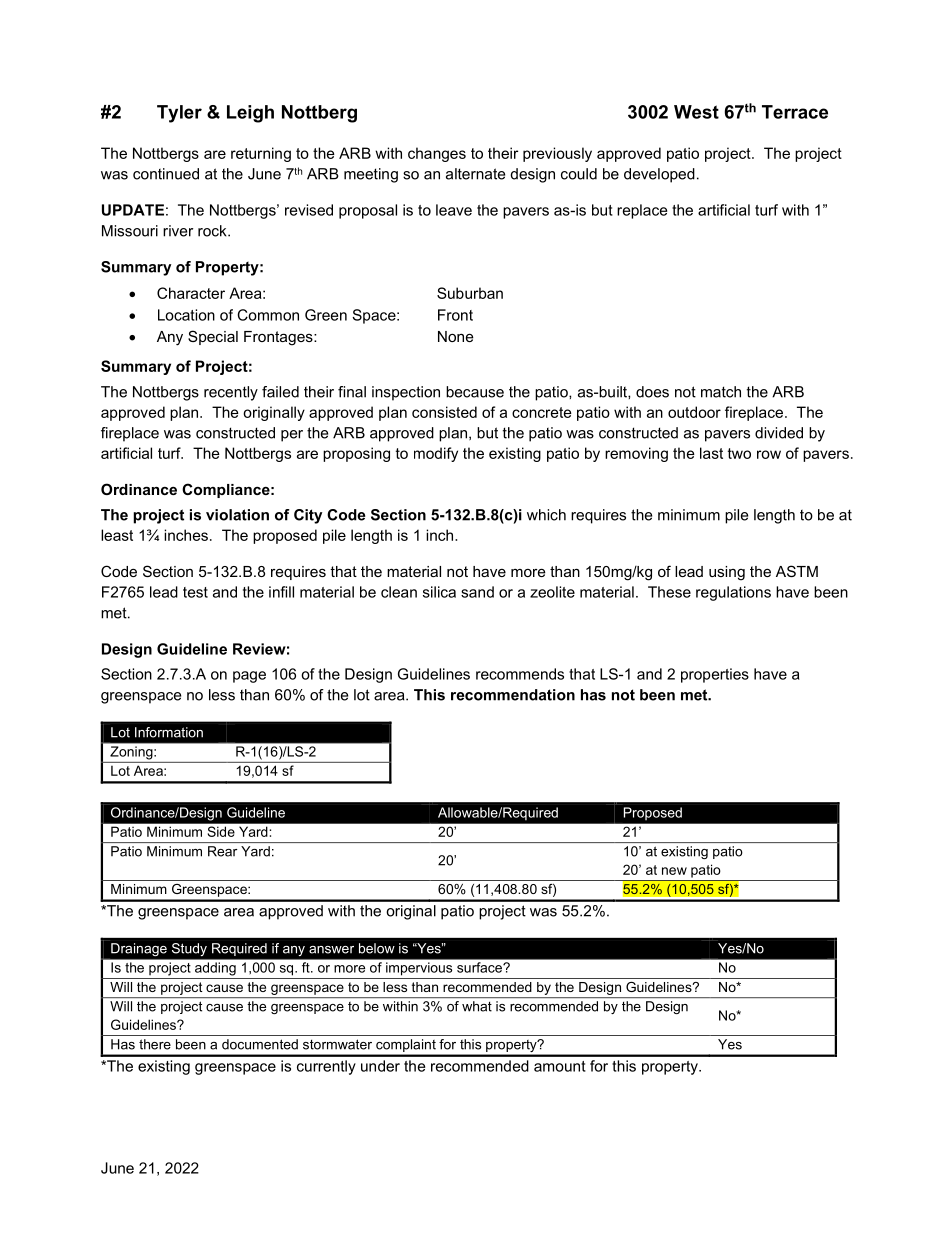 This document has width=952, height=1233. I want to click on recommendation, so click(513, 695).
